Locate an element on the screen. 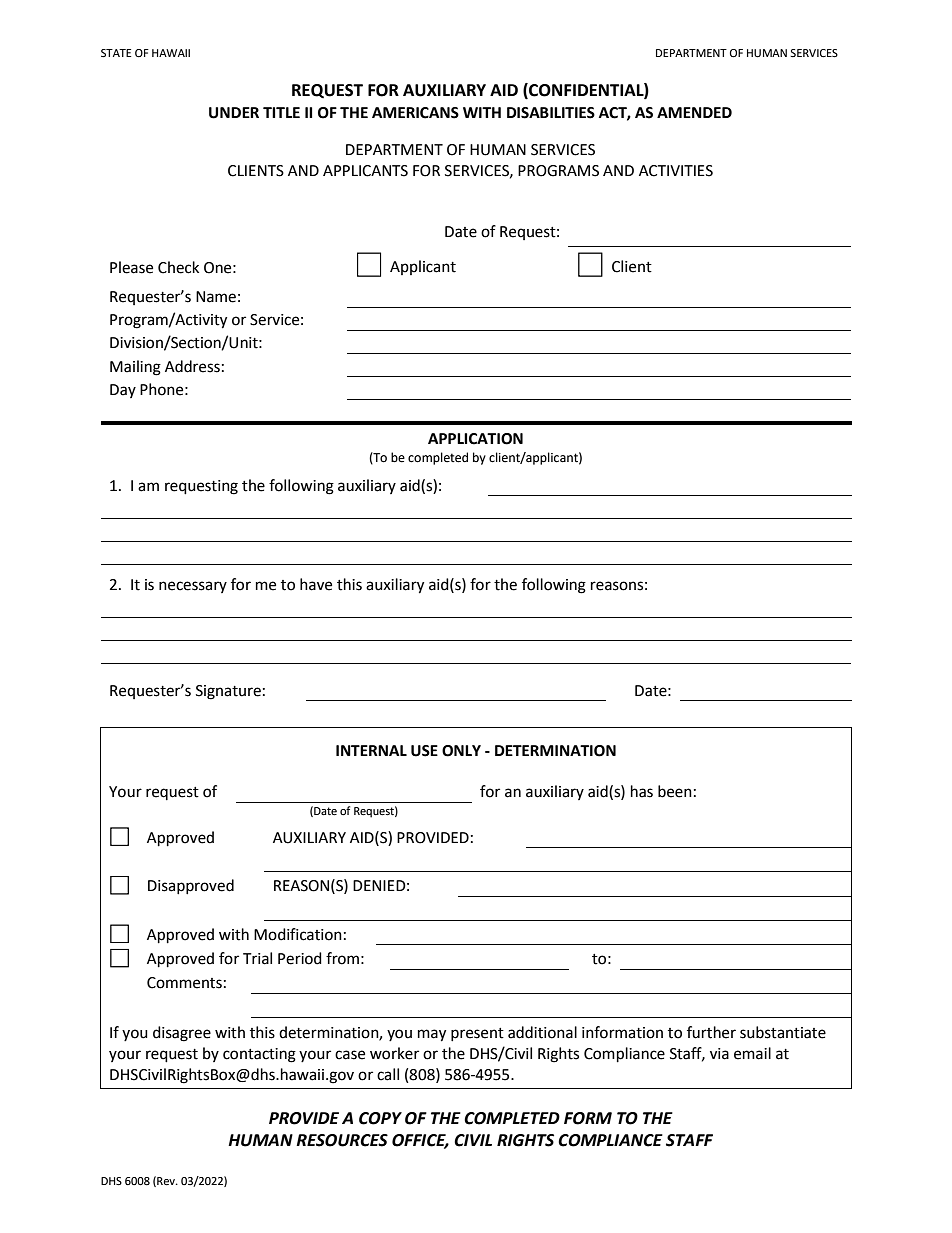 This screenshot has height=1233, width=952. have is located at coordinates (316, 584).
